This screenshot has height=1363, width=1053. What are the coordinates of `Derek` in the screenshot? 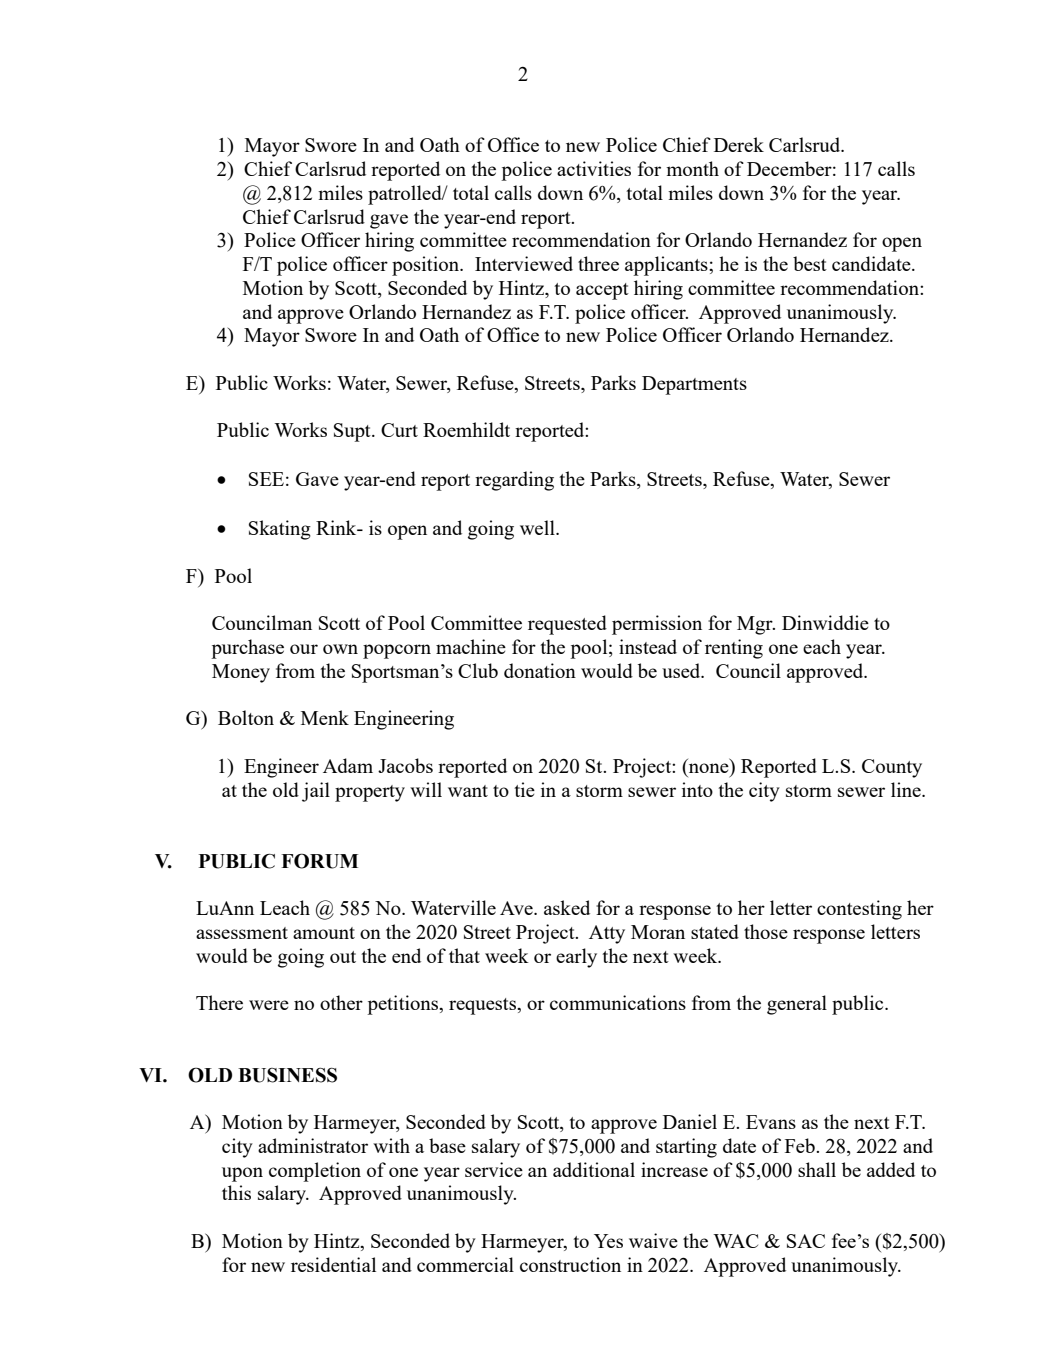 It's located at (739, 144).
